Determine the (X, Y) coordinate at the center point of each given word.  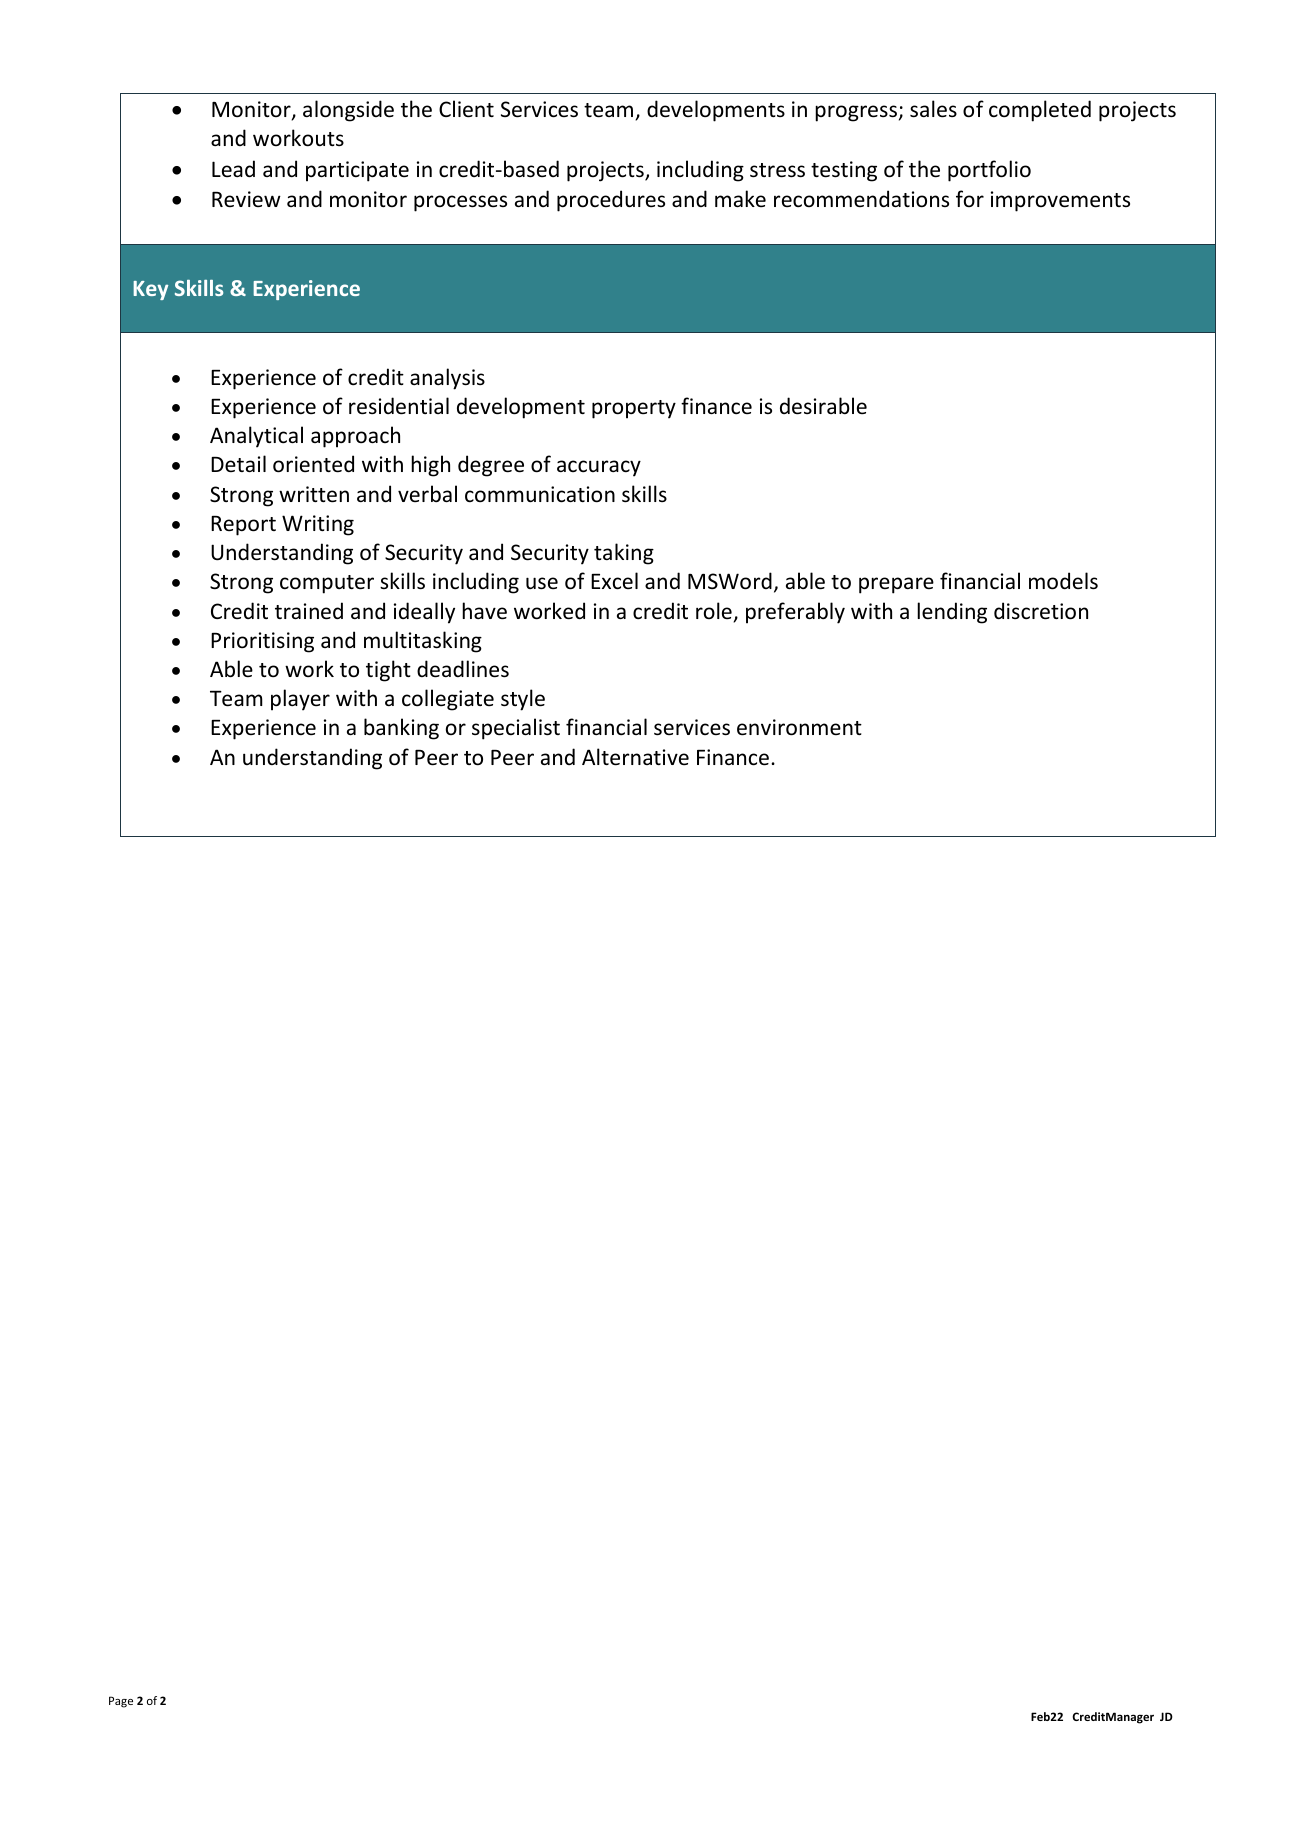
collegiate (448, 700)
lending (952, 613)
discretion (1041, 611)
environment (799, 727)
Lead (233, 168)
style (523, 700)
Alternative (635, 757)
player (300, 700)
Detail (238, 463)
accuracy (599, 468)
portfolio (989, 171)
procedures (611, 201)
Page (121, 1702)
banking (401, 729)
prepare (896, 585)
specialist (516, 729)
